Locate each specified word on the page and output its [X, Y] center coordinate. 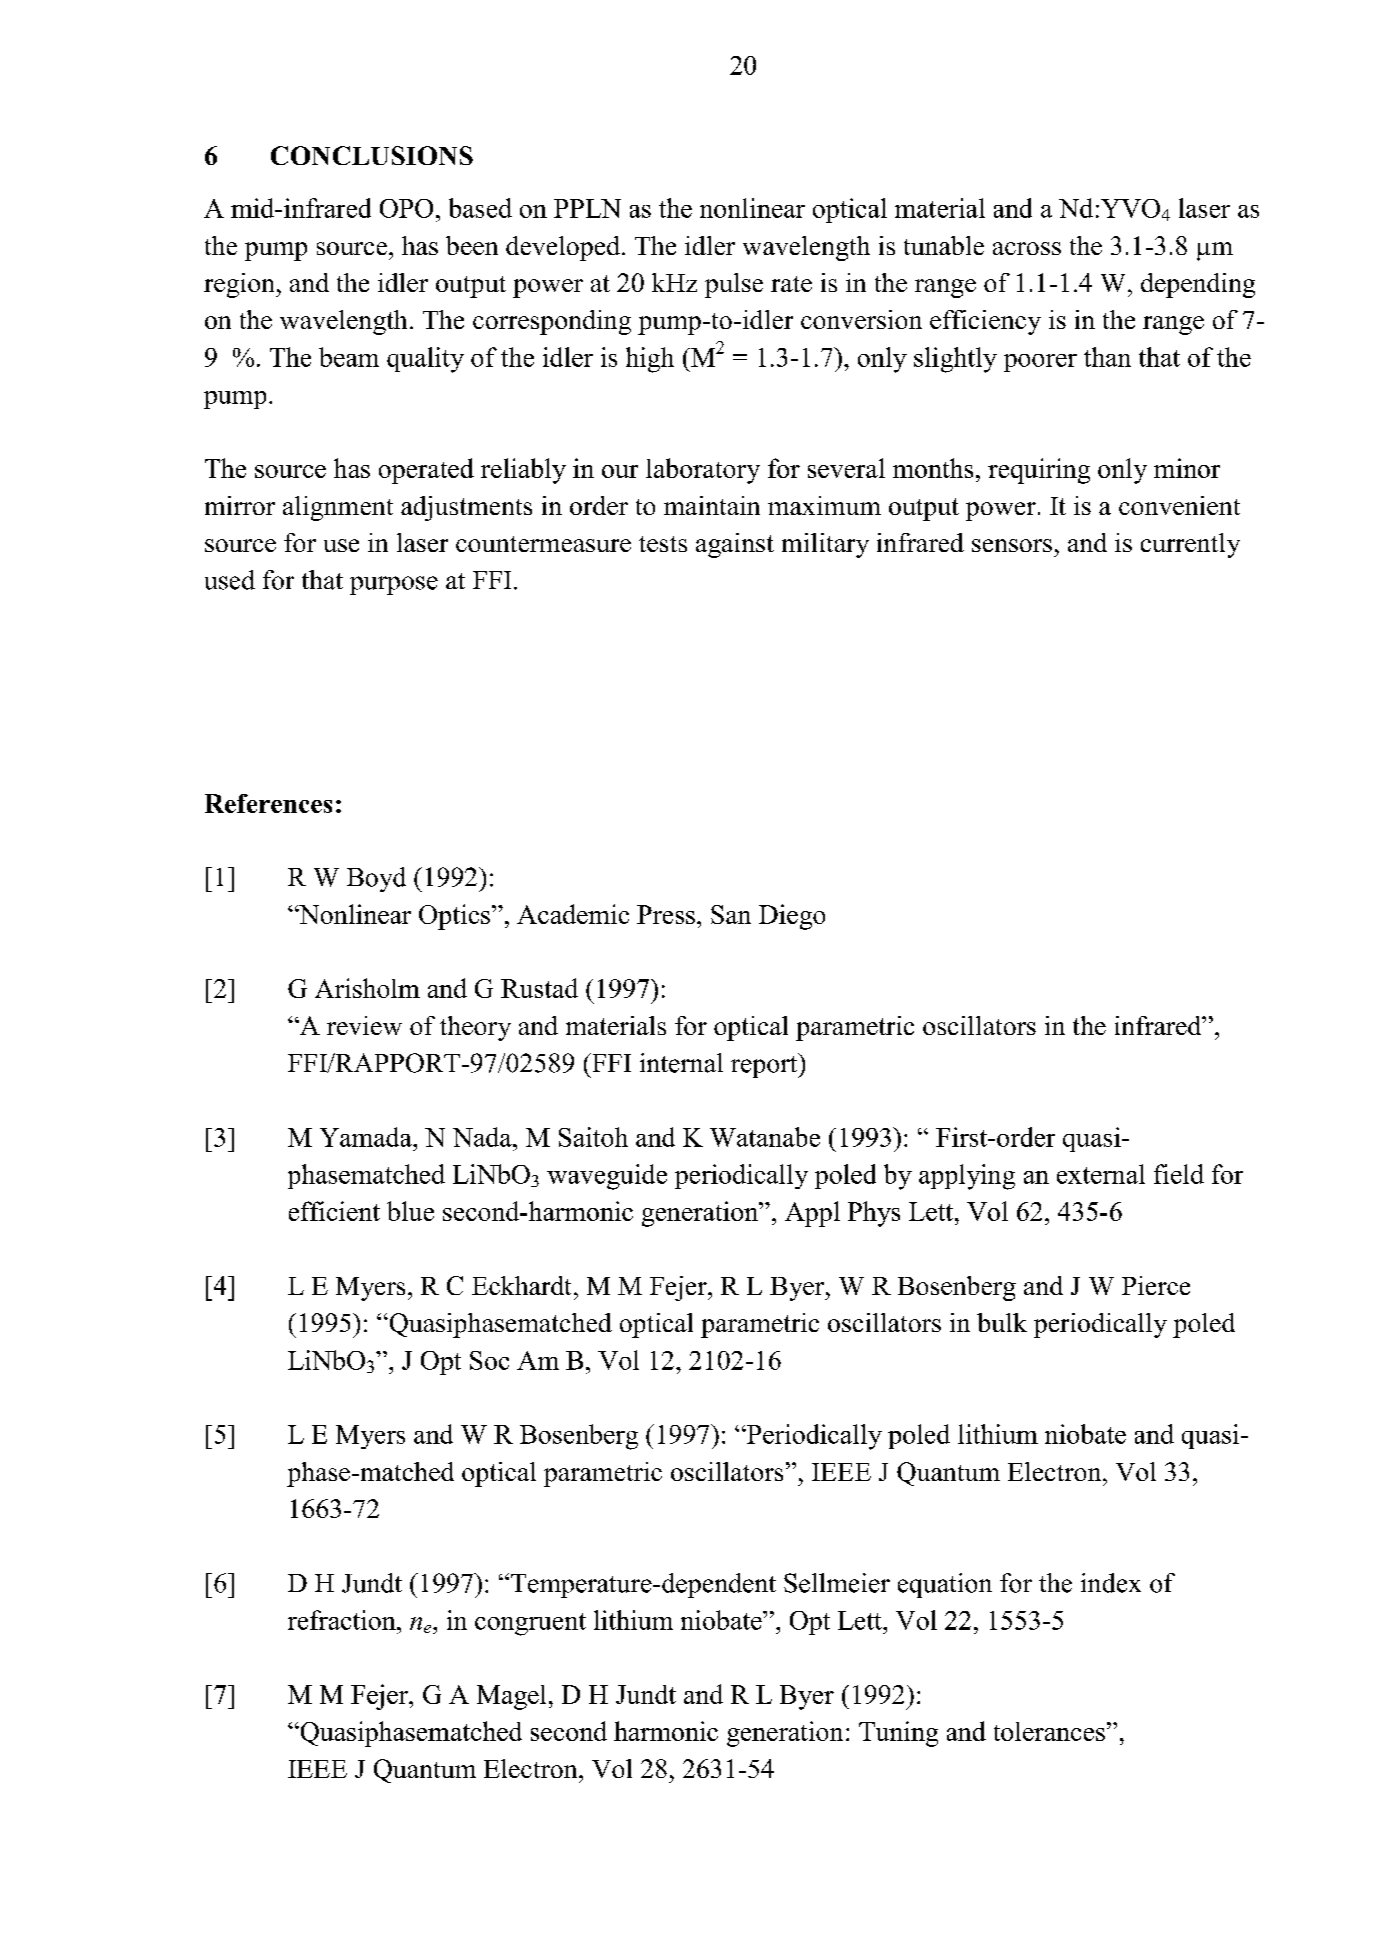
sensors [1012, 545]
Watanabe [765, 1137]
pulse [734, 285]
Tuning [898, 1734]
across [1027, 248]
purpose [394, 585]
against [735, 545]
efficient [334, 1211]
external [1101, 1174]
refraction [343, 1620]
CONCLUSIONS [372, 155]
